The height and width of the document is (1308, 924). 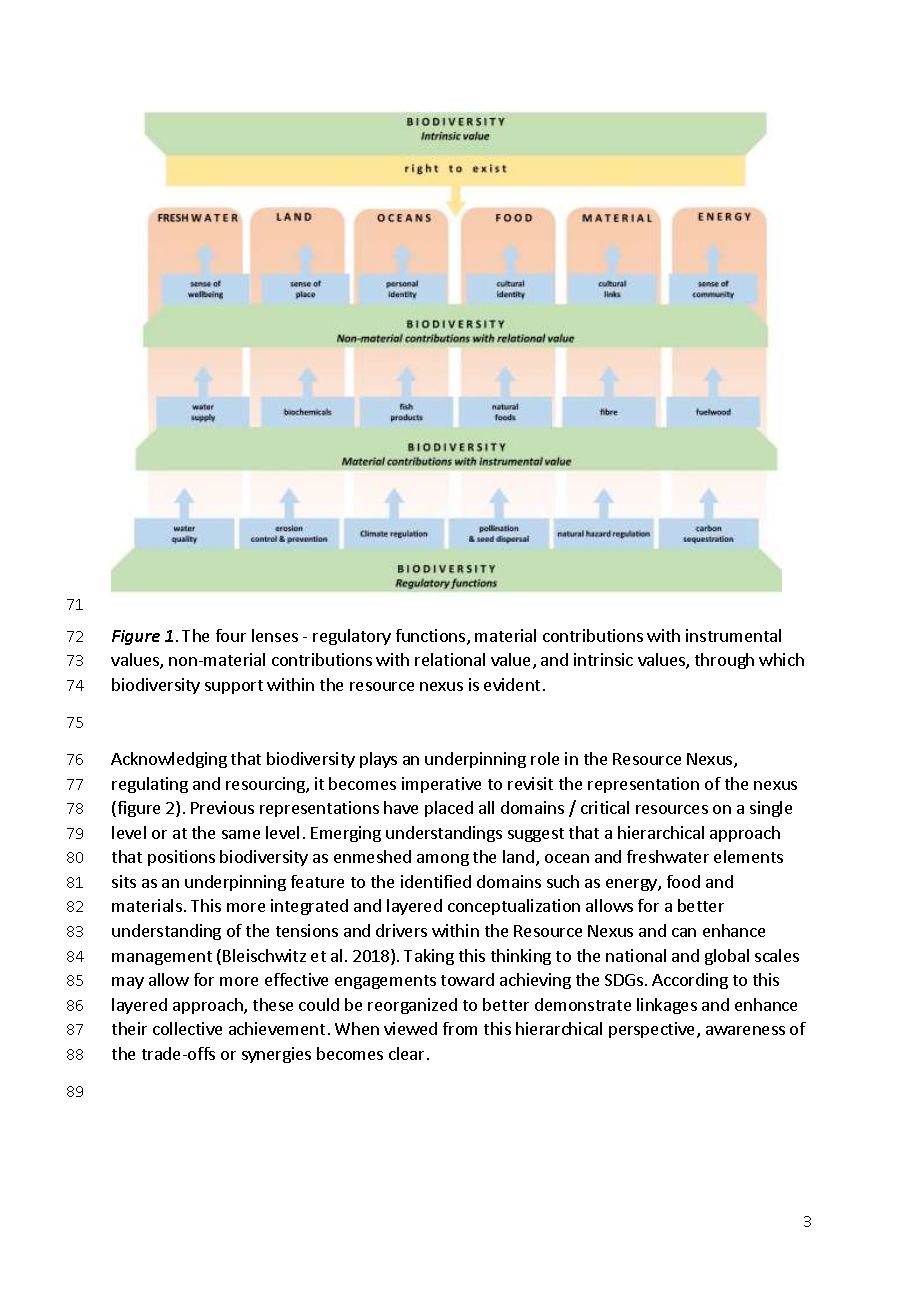 I want to click on freshwater, so click(x=668, y=856).
